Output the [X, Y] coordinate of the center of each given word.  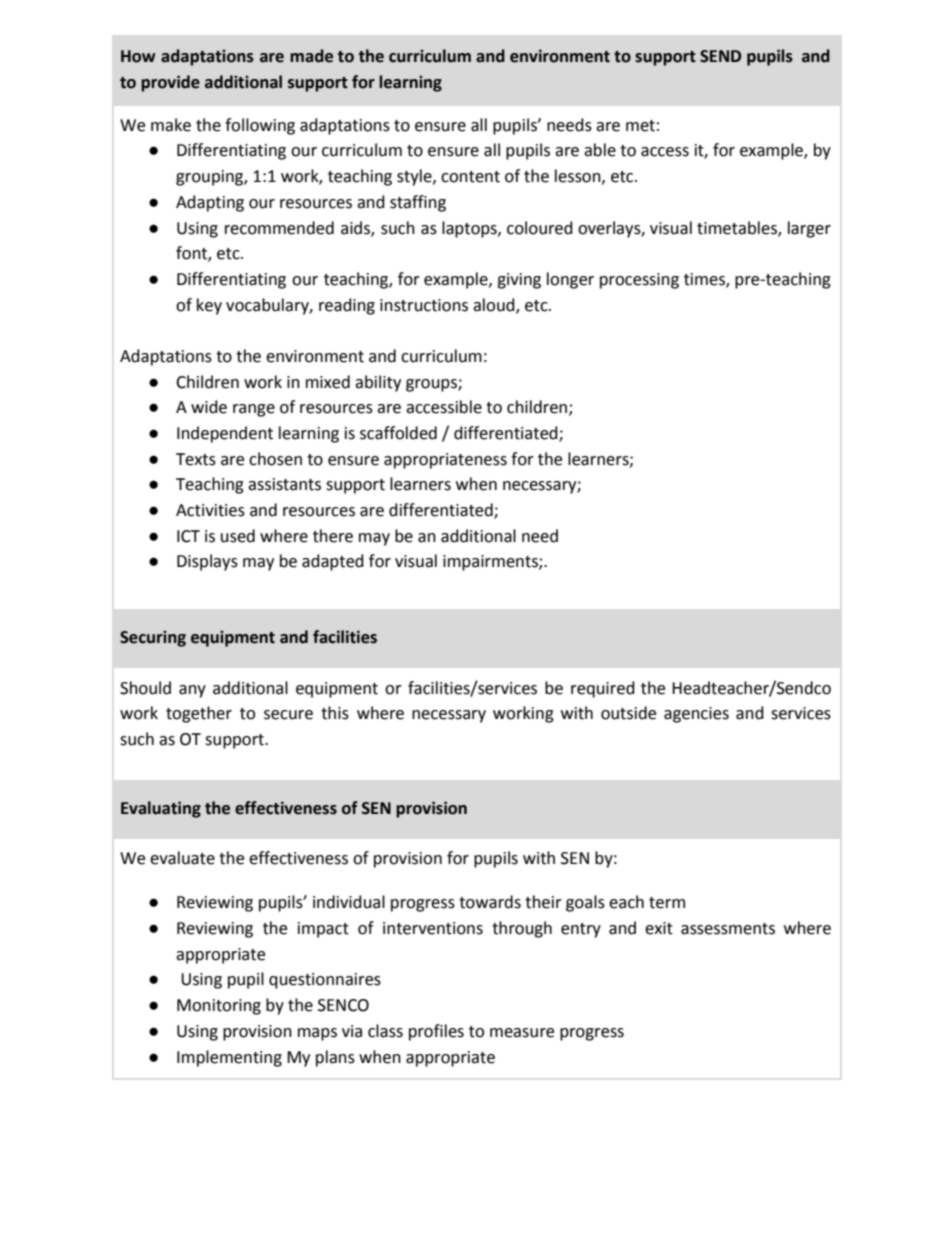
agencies [696, 715]
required [603, 689]
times [705, 280]
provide [170, 83]
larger [809, 229]
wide [209, 407]
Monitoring [219, 1007]
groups [432, 385]
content [470, 177]
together [199, 714]
